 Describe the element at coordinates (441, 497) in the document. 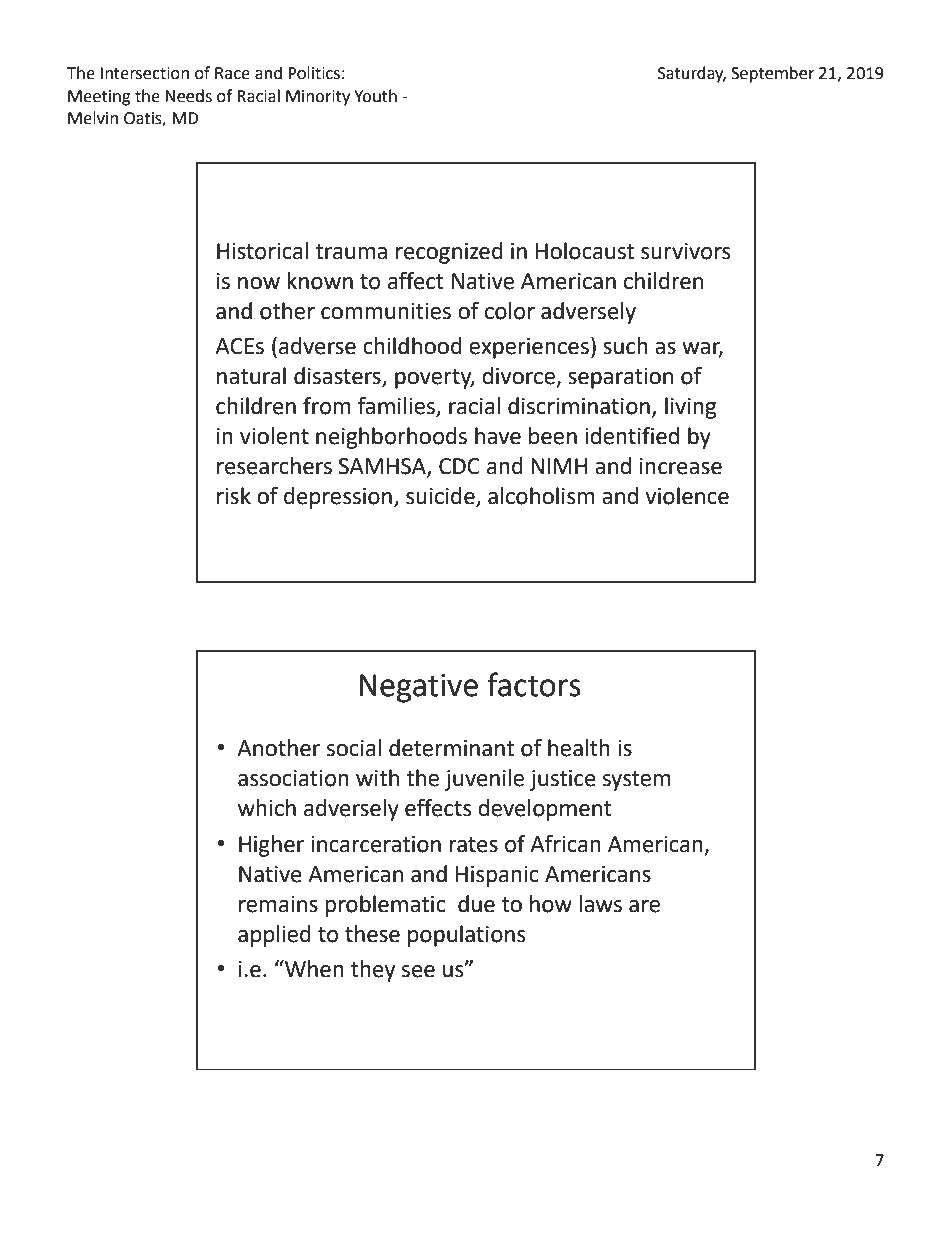

I see `suicide` at that location.
